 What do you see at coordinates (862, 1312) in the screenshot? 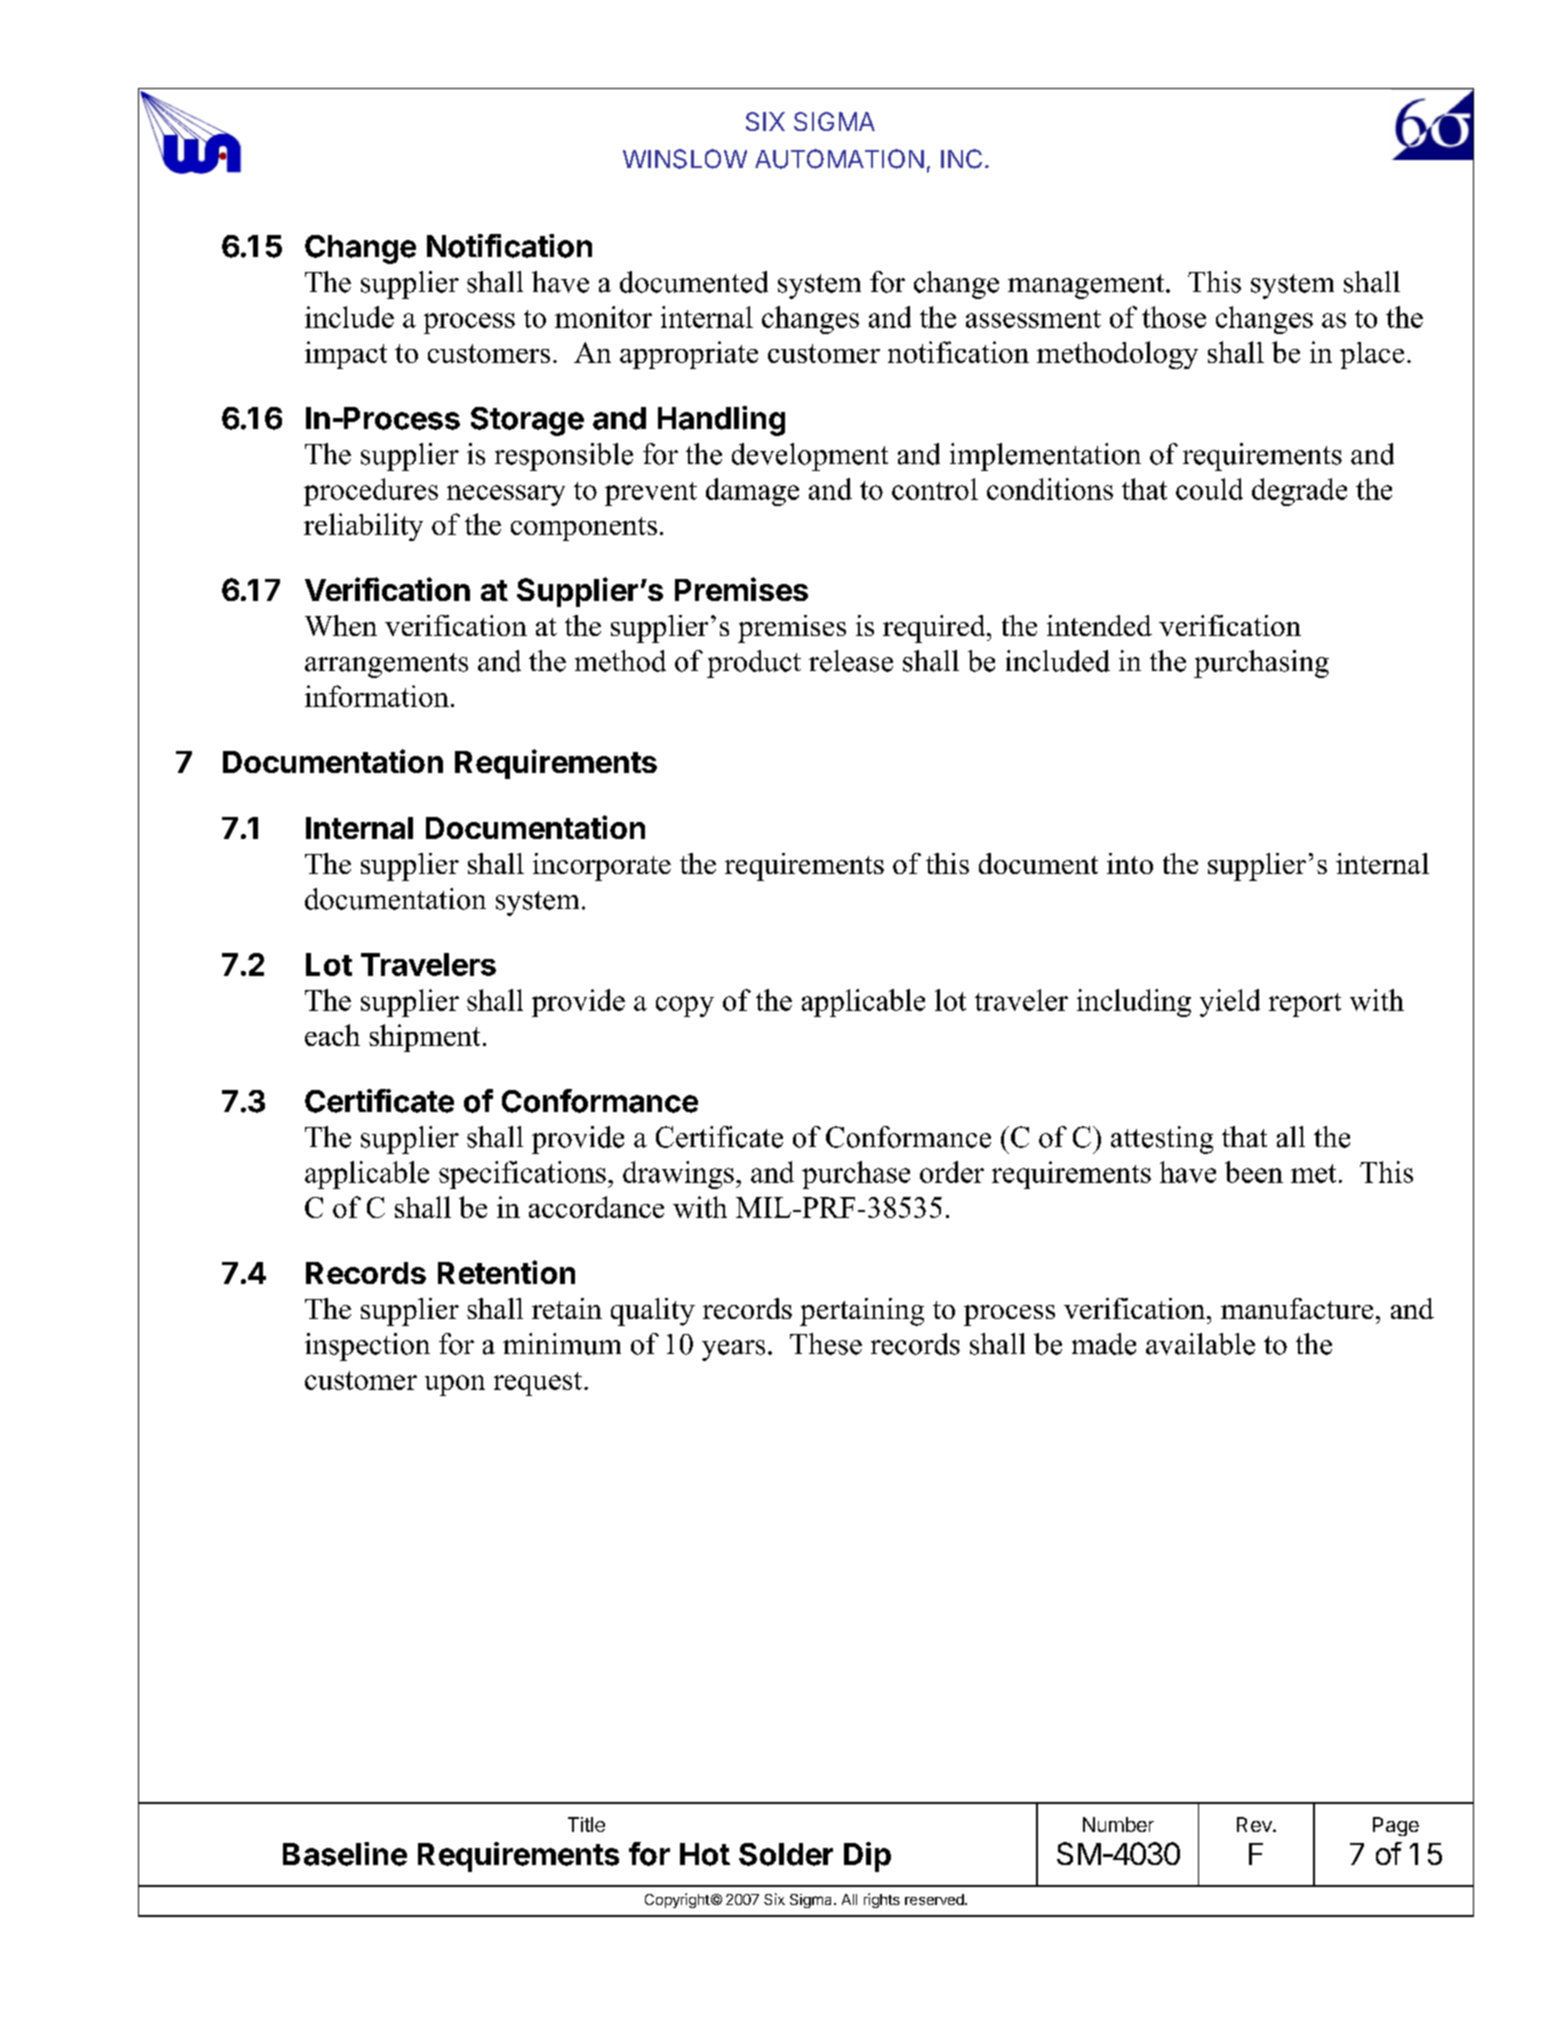
I see `pertaining` at bounding box center [862, 1312].
